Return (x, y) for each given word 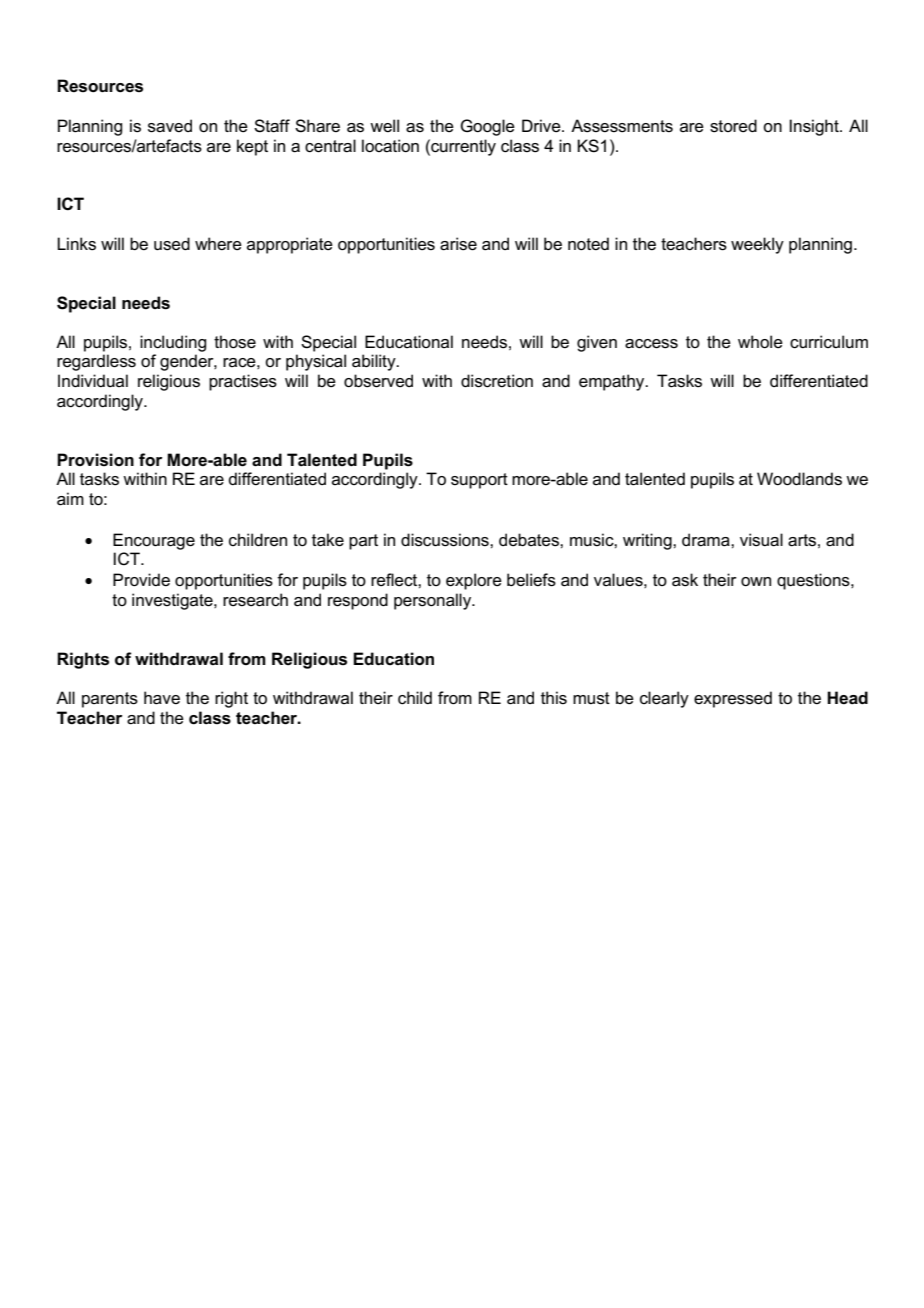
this (554, 698)
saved (170, 126)
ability (375, 362)
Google (487, 127)
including (173, 343)
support (479, 481)
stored (733, 126)
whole (760, 342)
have (162, 698)
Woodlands (799, 479)
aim (70, 499)
